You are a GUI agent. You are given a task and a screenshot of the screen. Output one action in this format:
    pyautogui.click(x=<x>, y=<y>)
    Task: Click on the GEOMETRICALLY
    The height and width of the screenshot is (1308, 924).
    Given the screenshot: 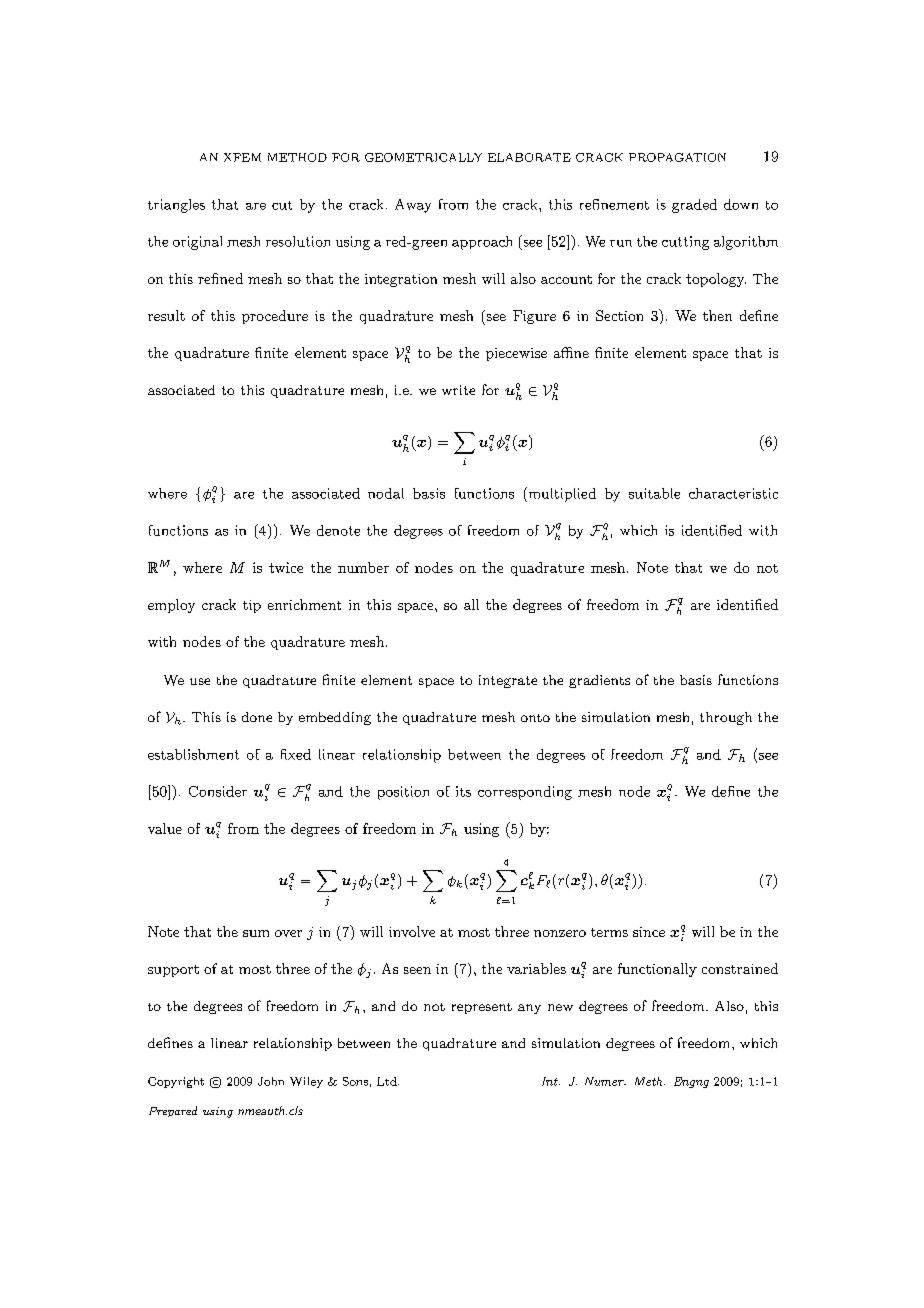 What is the action you would take?
    pyautogui.click(x=423, y=157)
